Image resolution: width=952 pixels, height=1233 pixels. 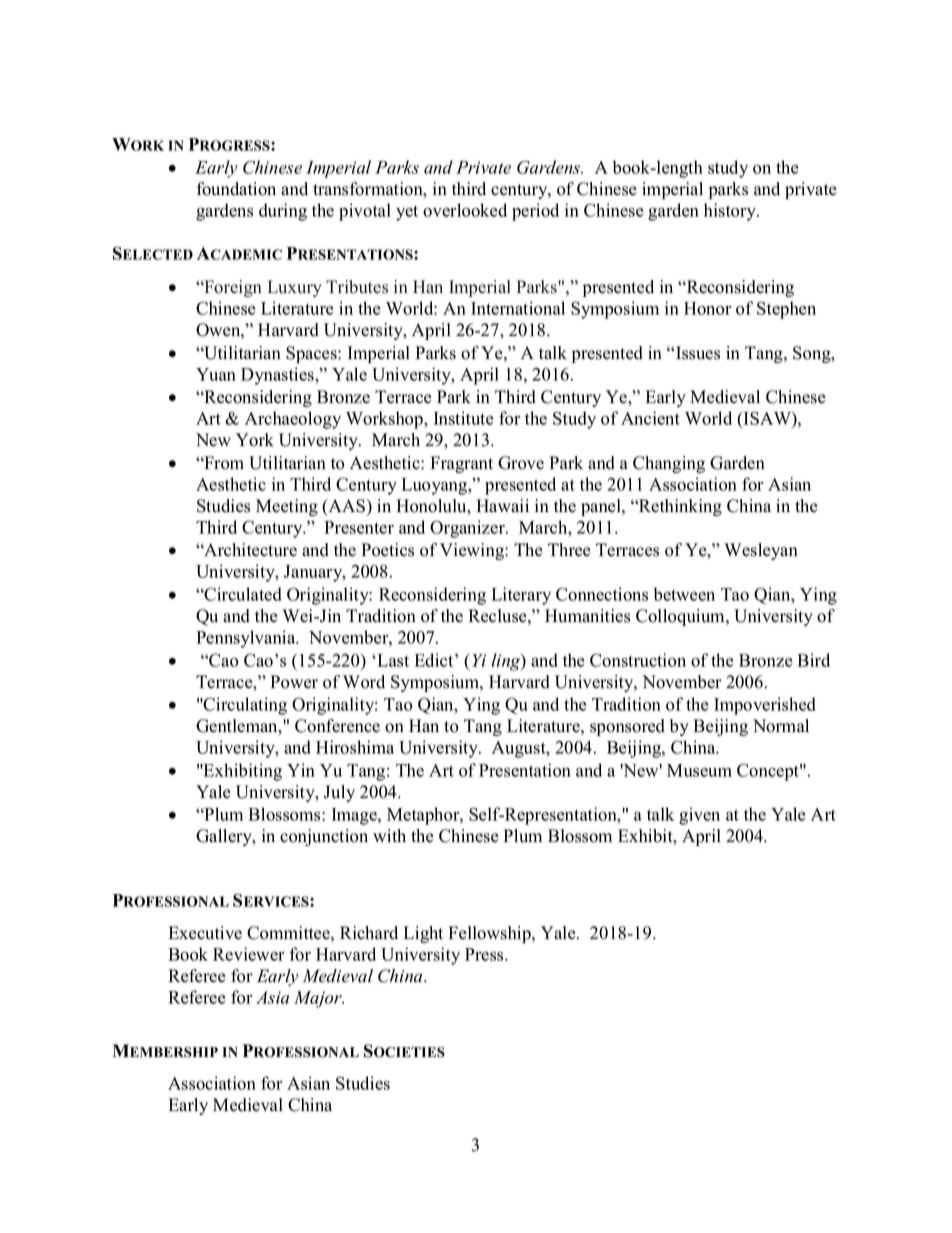 What do you see at coordinates (283, 212) in the screenshot?
I see `during` at bounding box center [283, 212].
